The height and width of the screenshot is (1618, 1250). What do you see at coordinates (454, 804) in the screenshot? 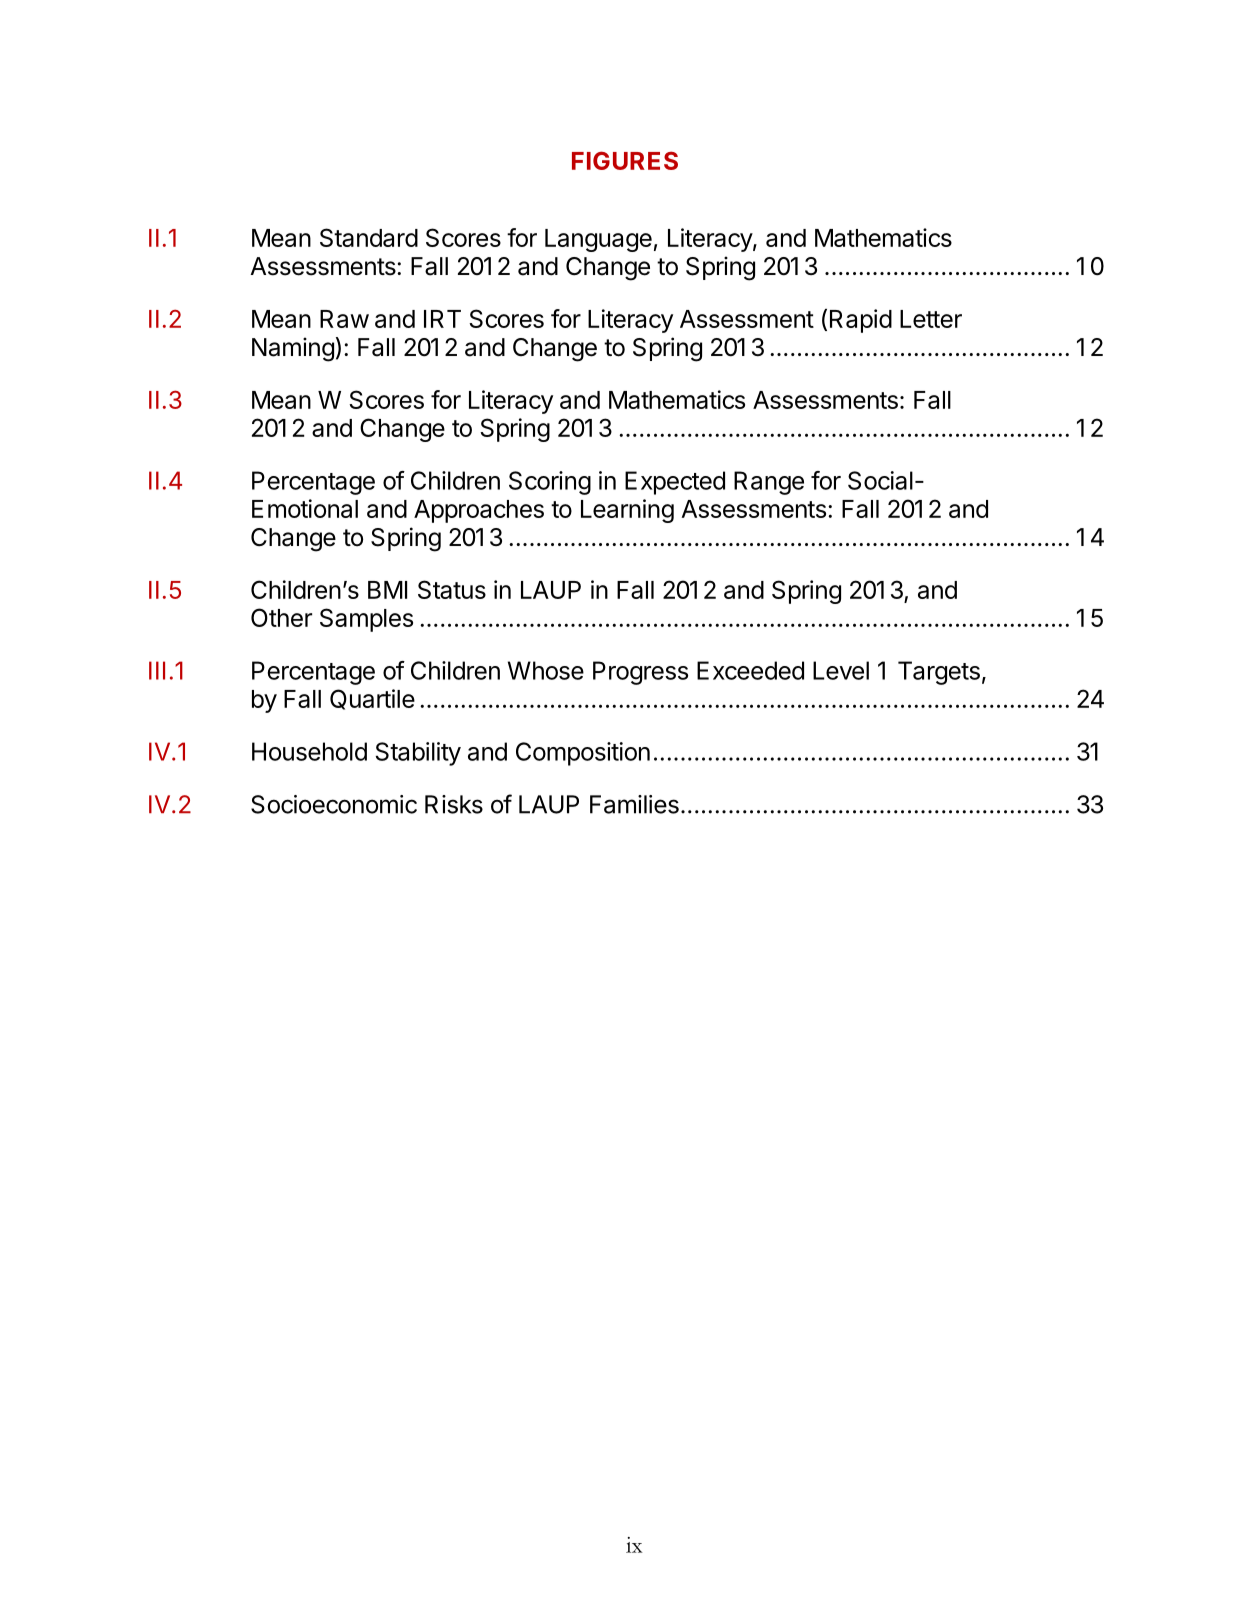
I see `Risks` at bounding box center [454, 804].
